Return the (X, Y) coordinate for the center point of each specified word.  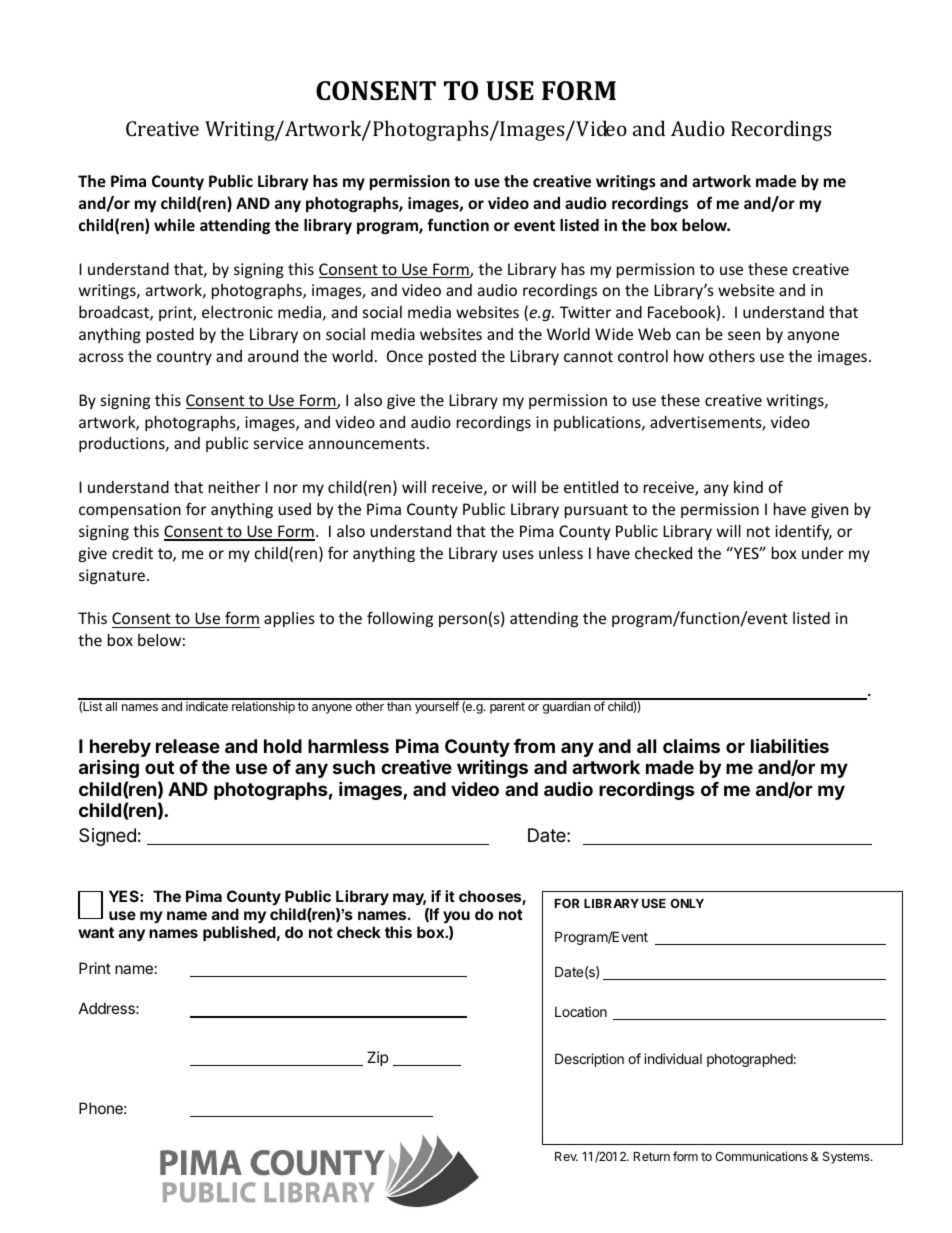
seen (744, 335)
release (188, 746)
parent (507, 708)
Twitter (585, 312)
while (174, 225)
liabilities (790, 745)
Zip (377, 1058)
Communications (761, 1156)
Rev (566, 1156)
